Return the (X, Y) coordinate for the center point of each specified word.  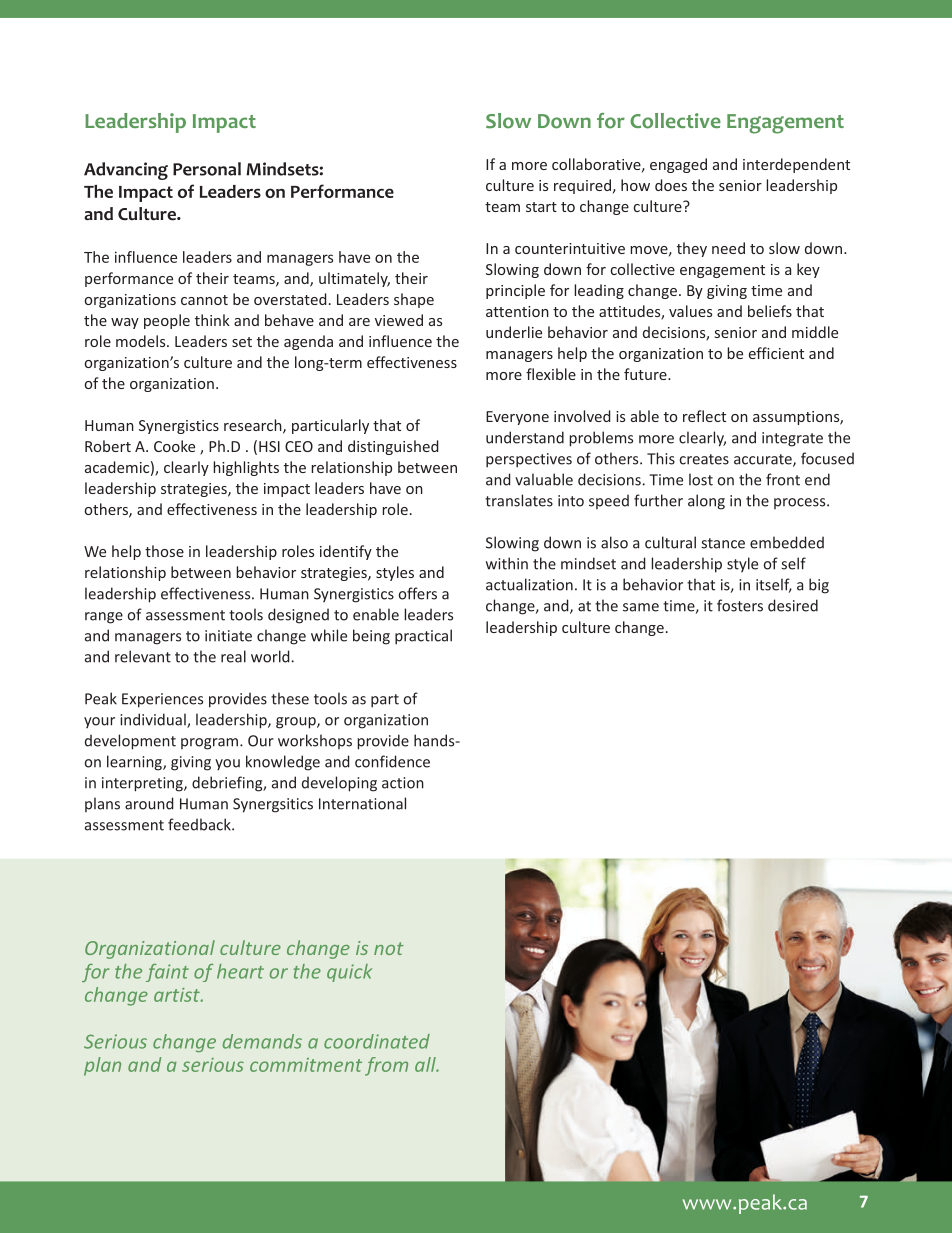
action (403, 783)
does (671, 185)
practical (423, 637)
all (426, 1064)
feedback (200, 824)
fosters (740, 605)
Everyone (517, 418)
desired (793, 605)
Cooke (174, 446)
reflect (704, 416)
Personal (207, 169)
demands (262, 1041)
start (541, 207)
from (386, 1066)
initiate (228, 636)
